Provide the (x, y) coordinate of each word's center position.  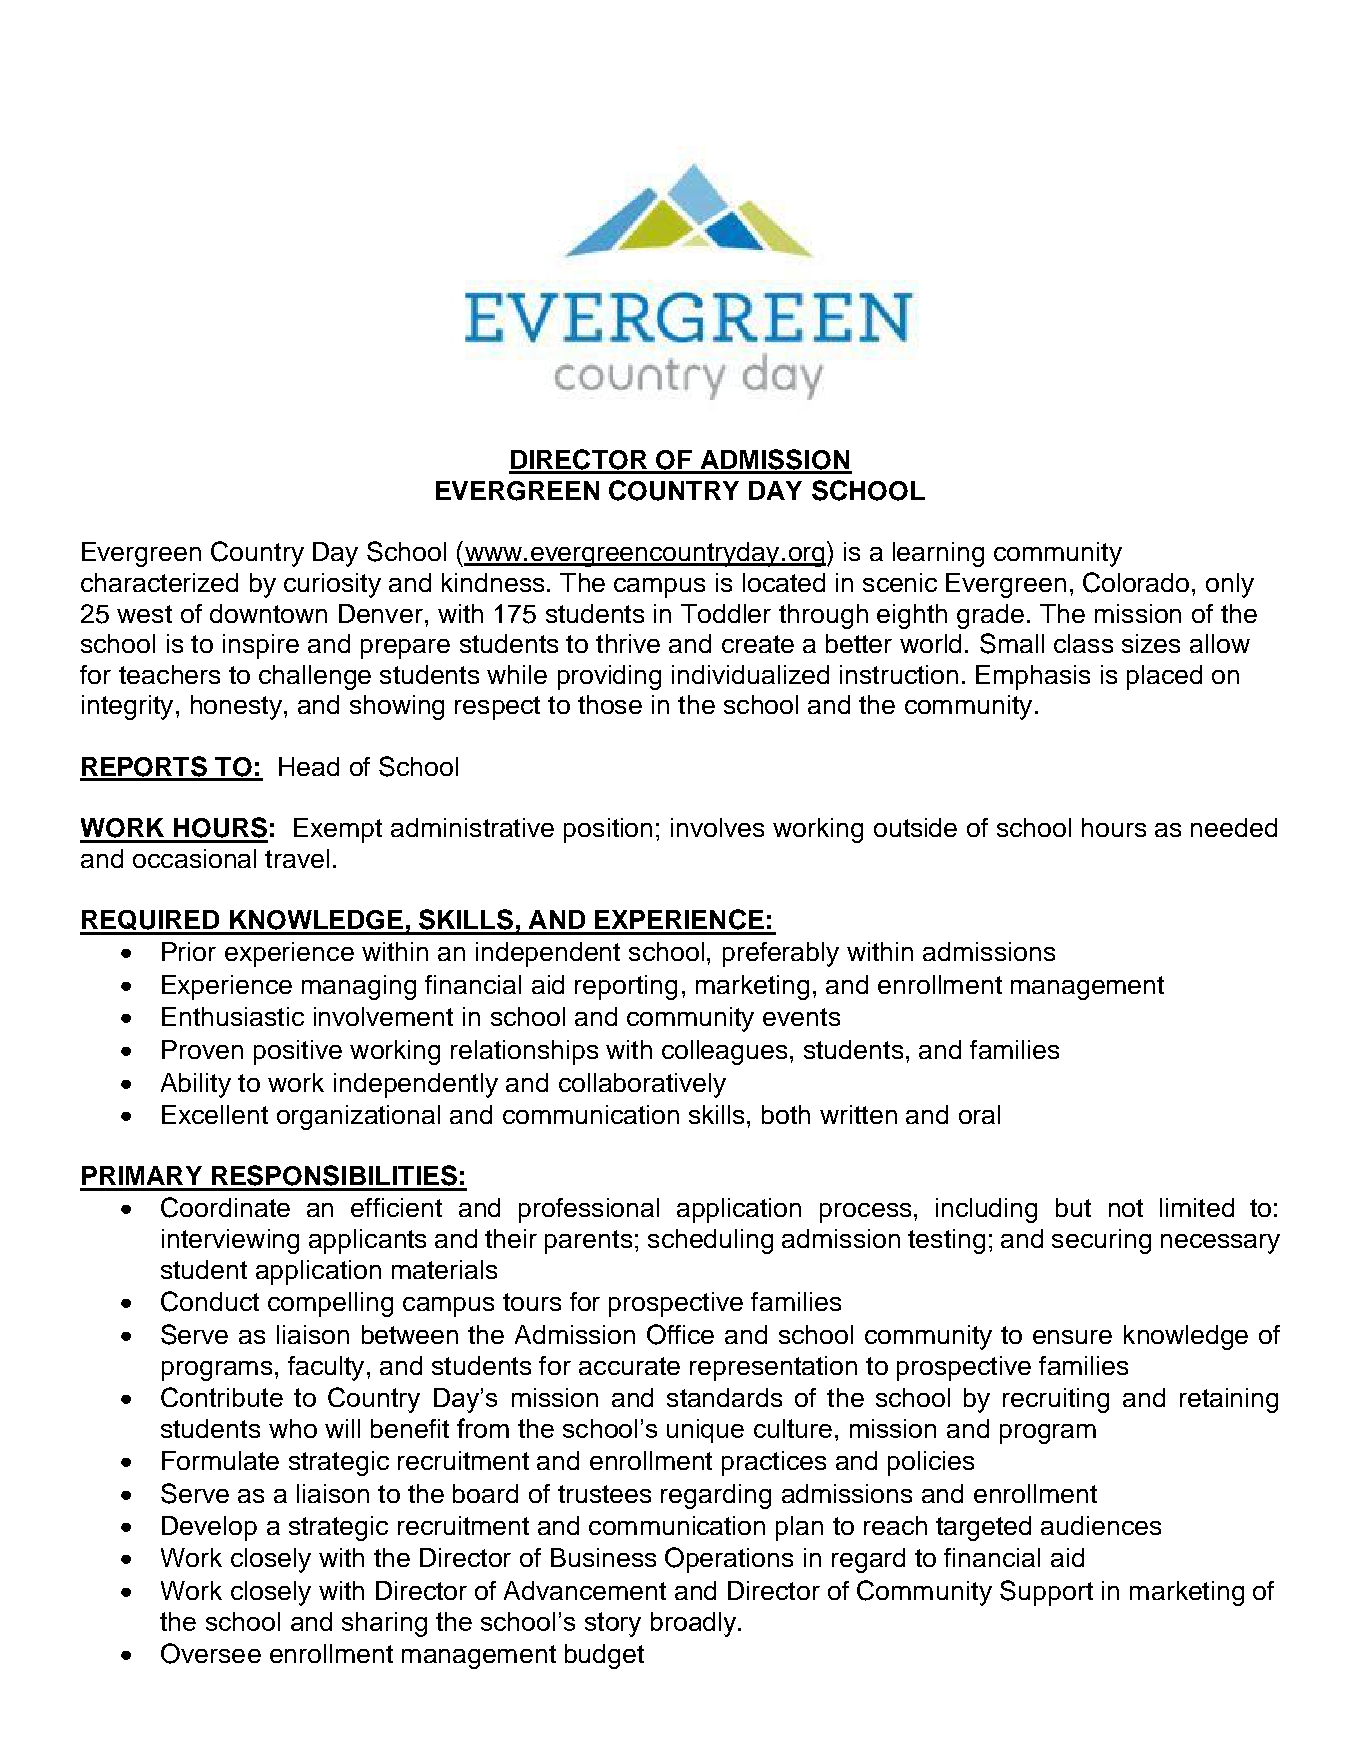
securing (1101, 1241)
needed (1234, 827)
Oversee (211, 1653)
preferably (781, 954)
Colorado (1136, 582)
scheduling (710, 1241)
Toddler (726, 613)
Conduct (210, 1301)
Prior (189, 951)
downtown (268, 613)
